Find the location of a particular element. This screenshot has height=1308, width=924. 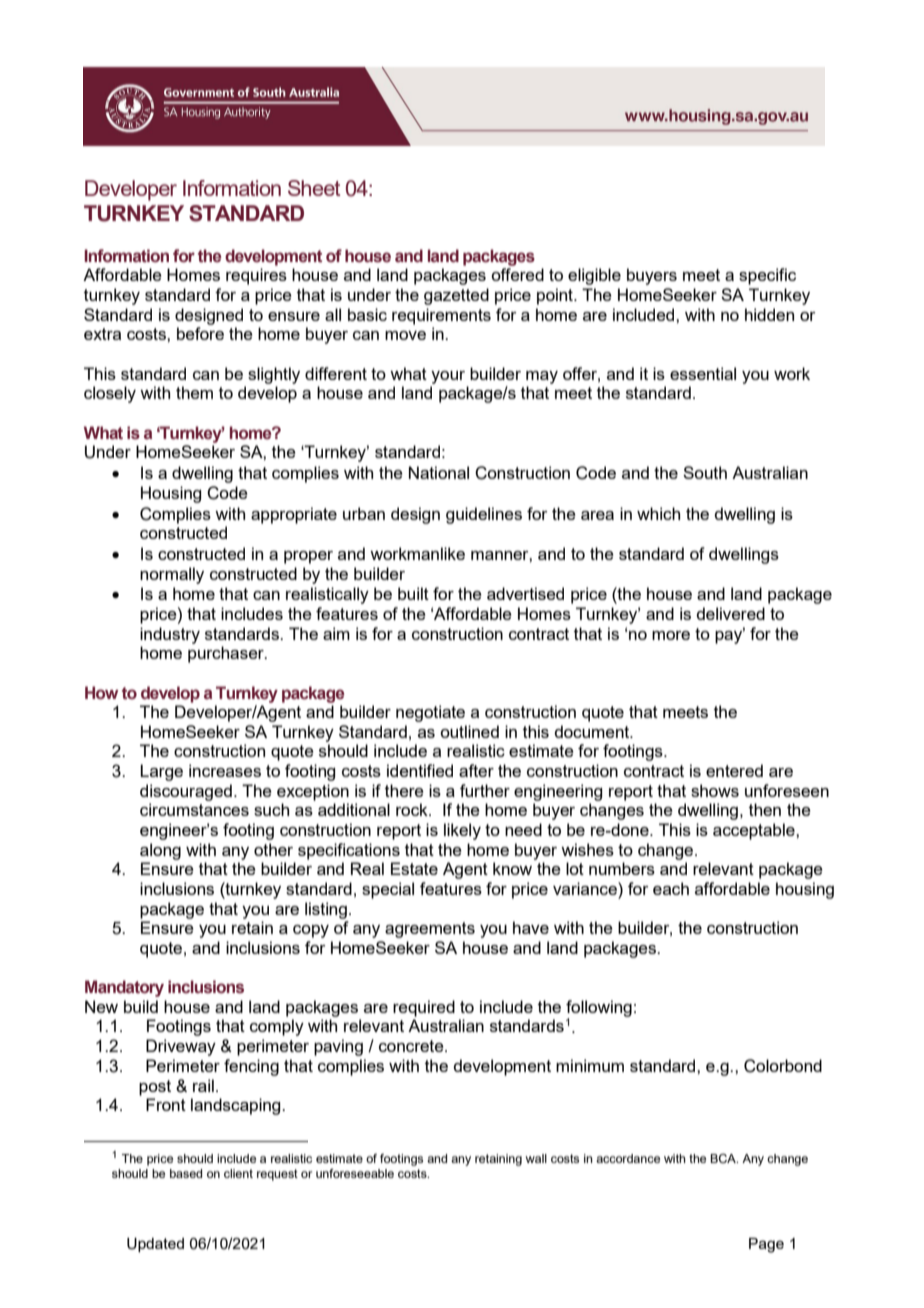

eligible is located at coordinates (594, 276).
